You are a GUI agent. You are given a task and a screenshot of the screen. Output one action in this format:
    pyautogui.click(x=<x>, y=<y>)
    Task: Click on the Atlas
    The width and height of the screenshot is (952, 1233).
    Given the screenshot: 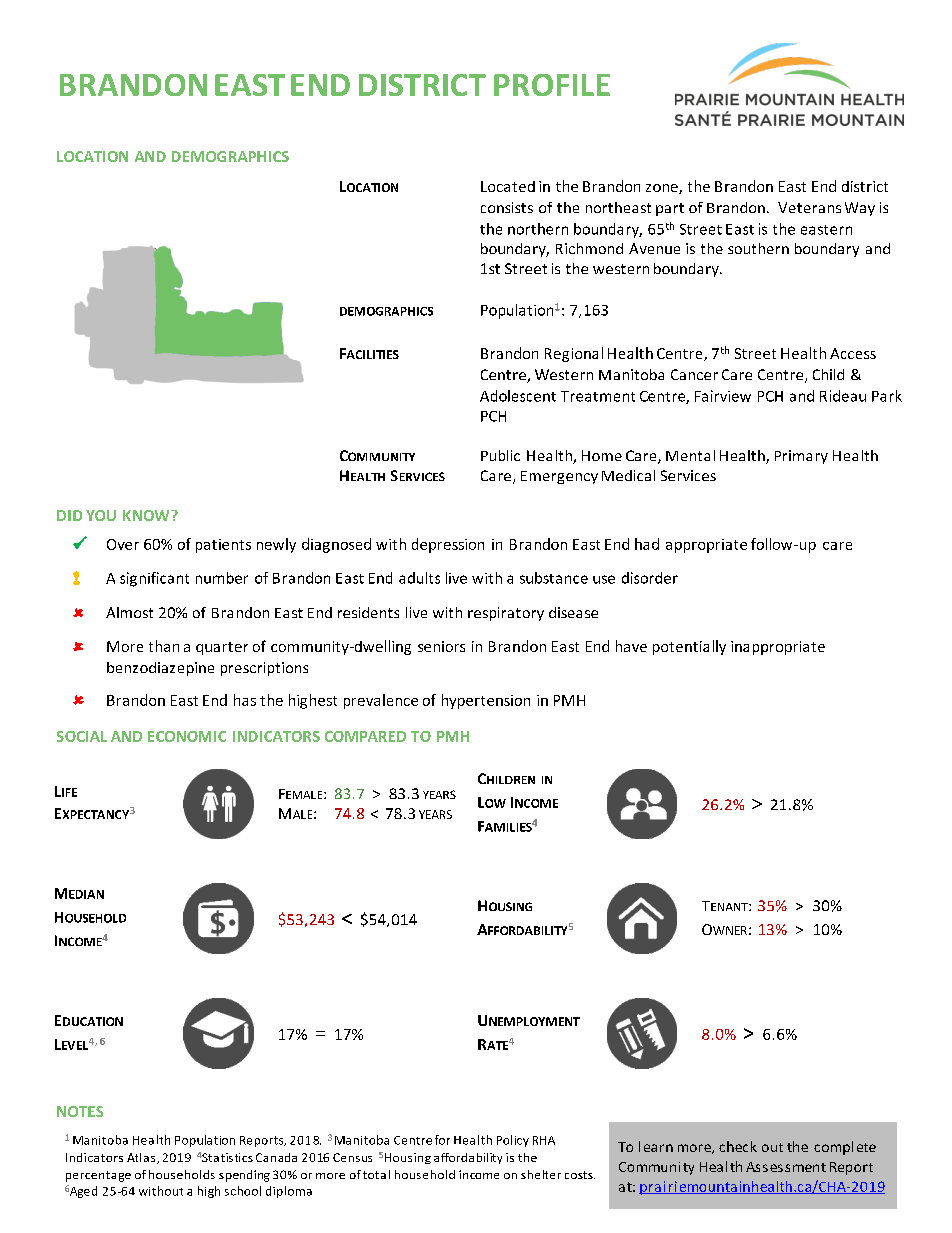 What is the action you would take?
    pyautogui.click(x=142, y=1158)
